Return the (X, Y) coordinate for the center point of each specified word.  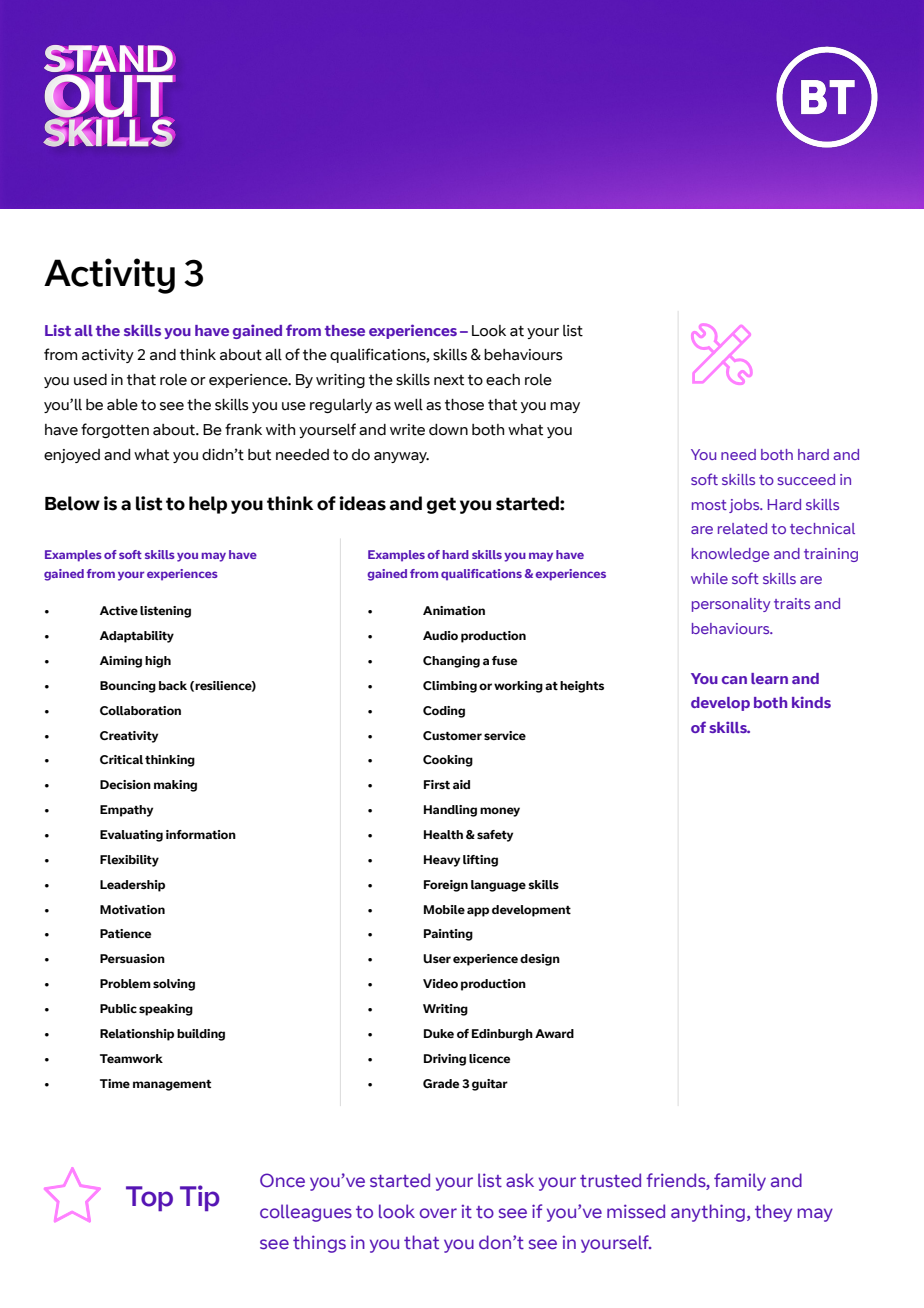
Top (149, 1198)
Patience (125, 933)
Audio (440, 635)
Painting (448, 935)
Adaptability (137, 637)
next (449, 380)
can (734, 680)
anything (708, 1213)
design (540, 960)
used (90, 380)
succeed (806, 479)
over (438, 1213)
